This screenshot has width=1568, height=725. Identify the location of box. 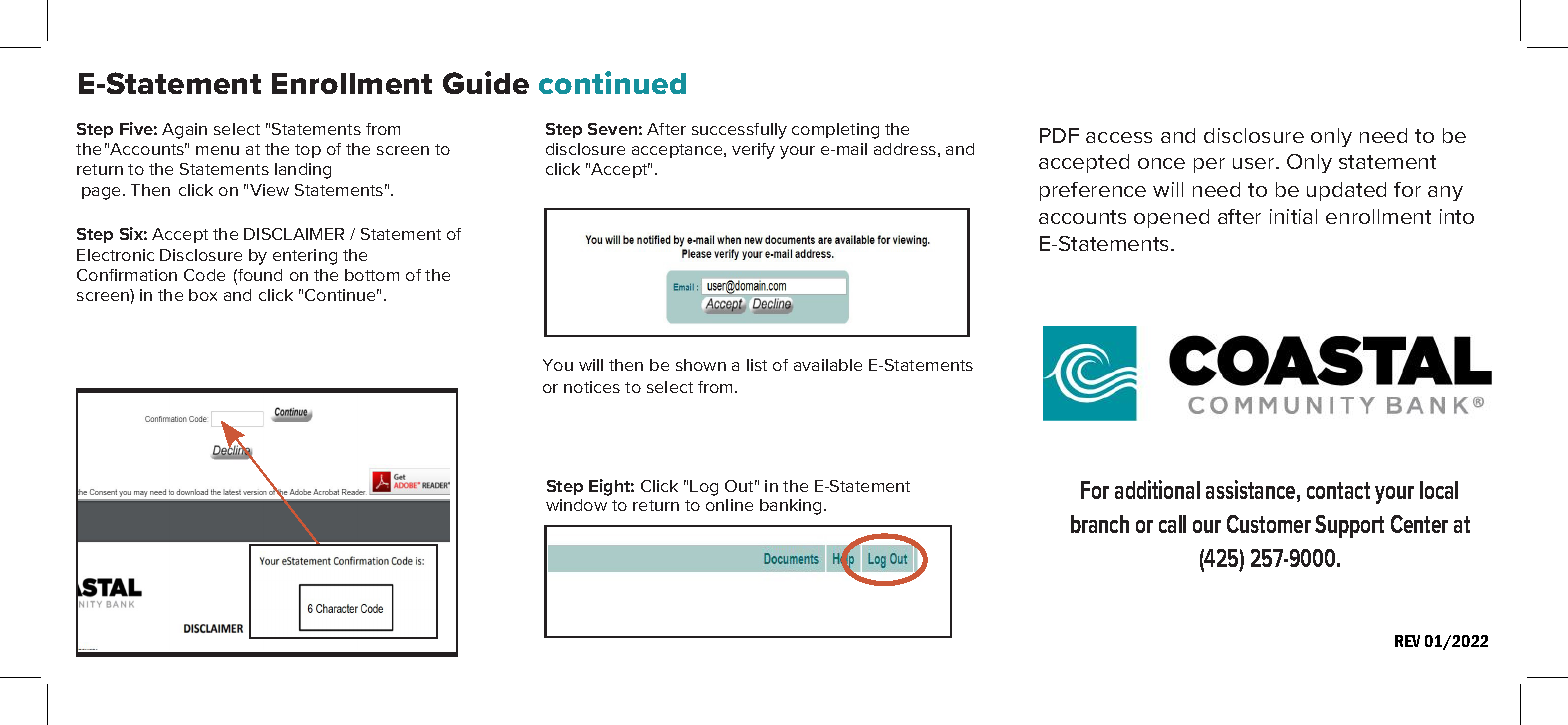
(203, 295).
